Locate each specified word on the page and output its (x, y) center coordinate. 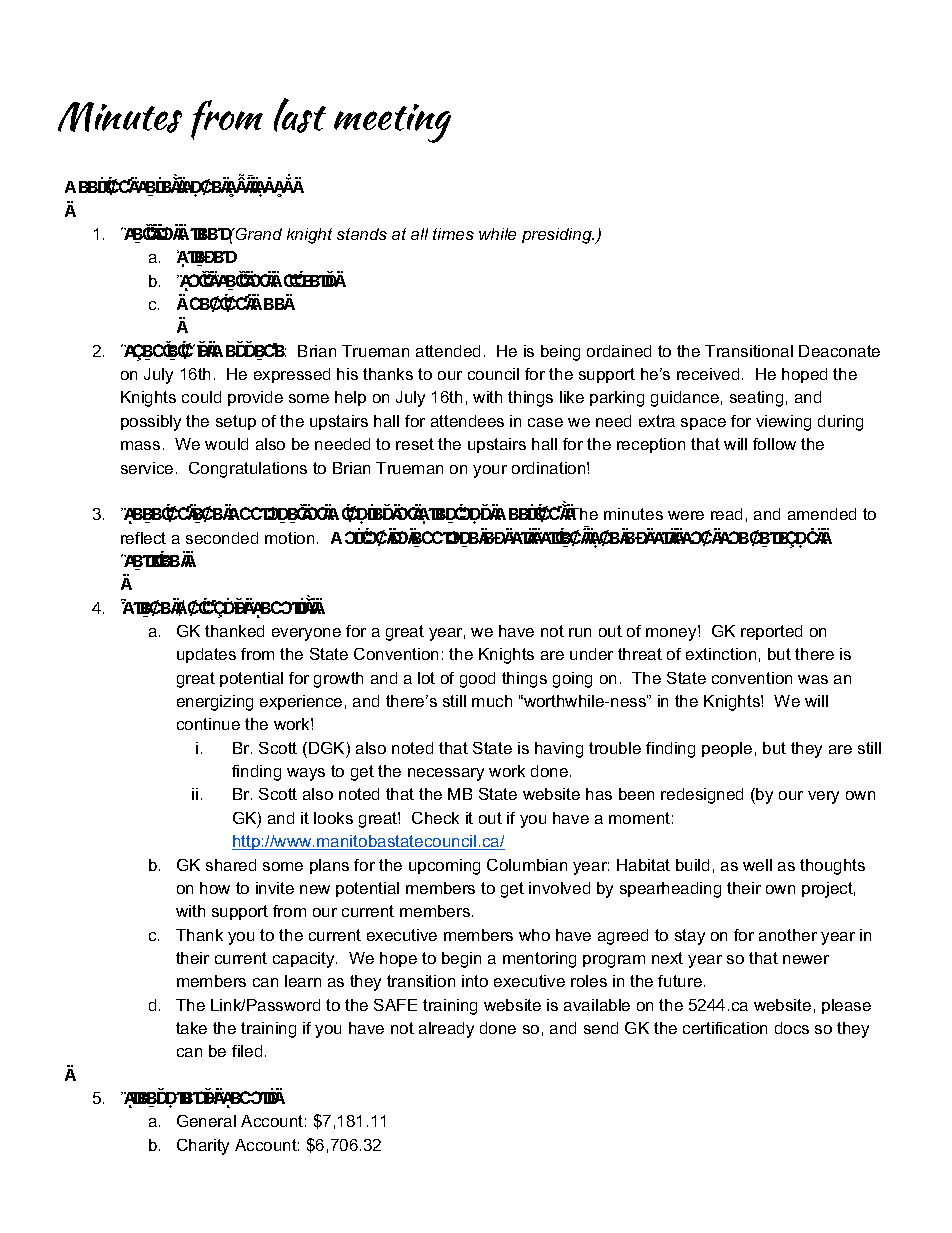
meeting (392, 123)
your (490, 471)
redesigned (702, 796)
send (601, 1028)
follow (774, 444)
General (206, 1121)
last (300, 115)
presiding (558, 236)
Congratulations (248, 470)
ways (306, 774)
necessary (446, 774)
